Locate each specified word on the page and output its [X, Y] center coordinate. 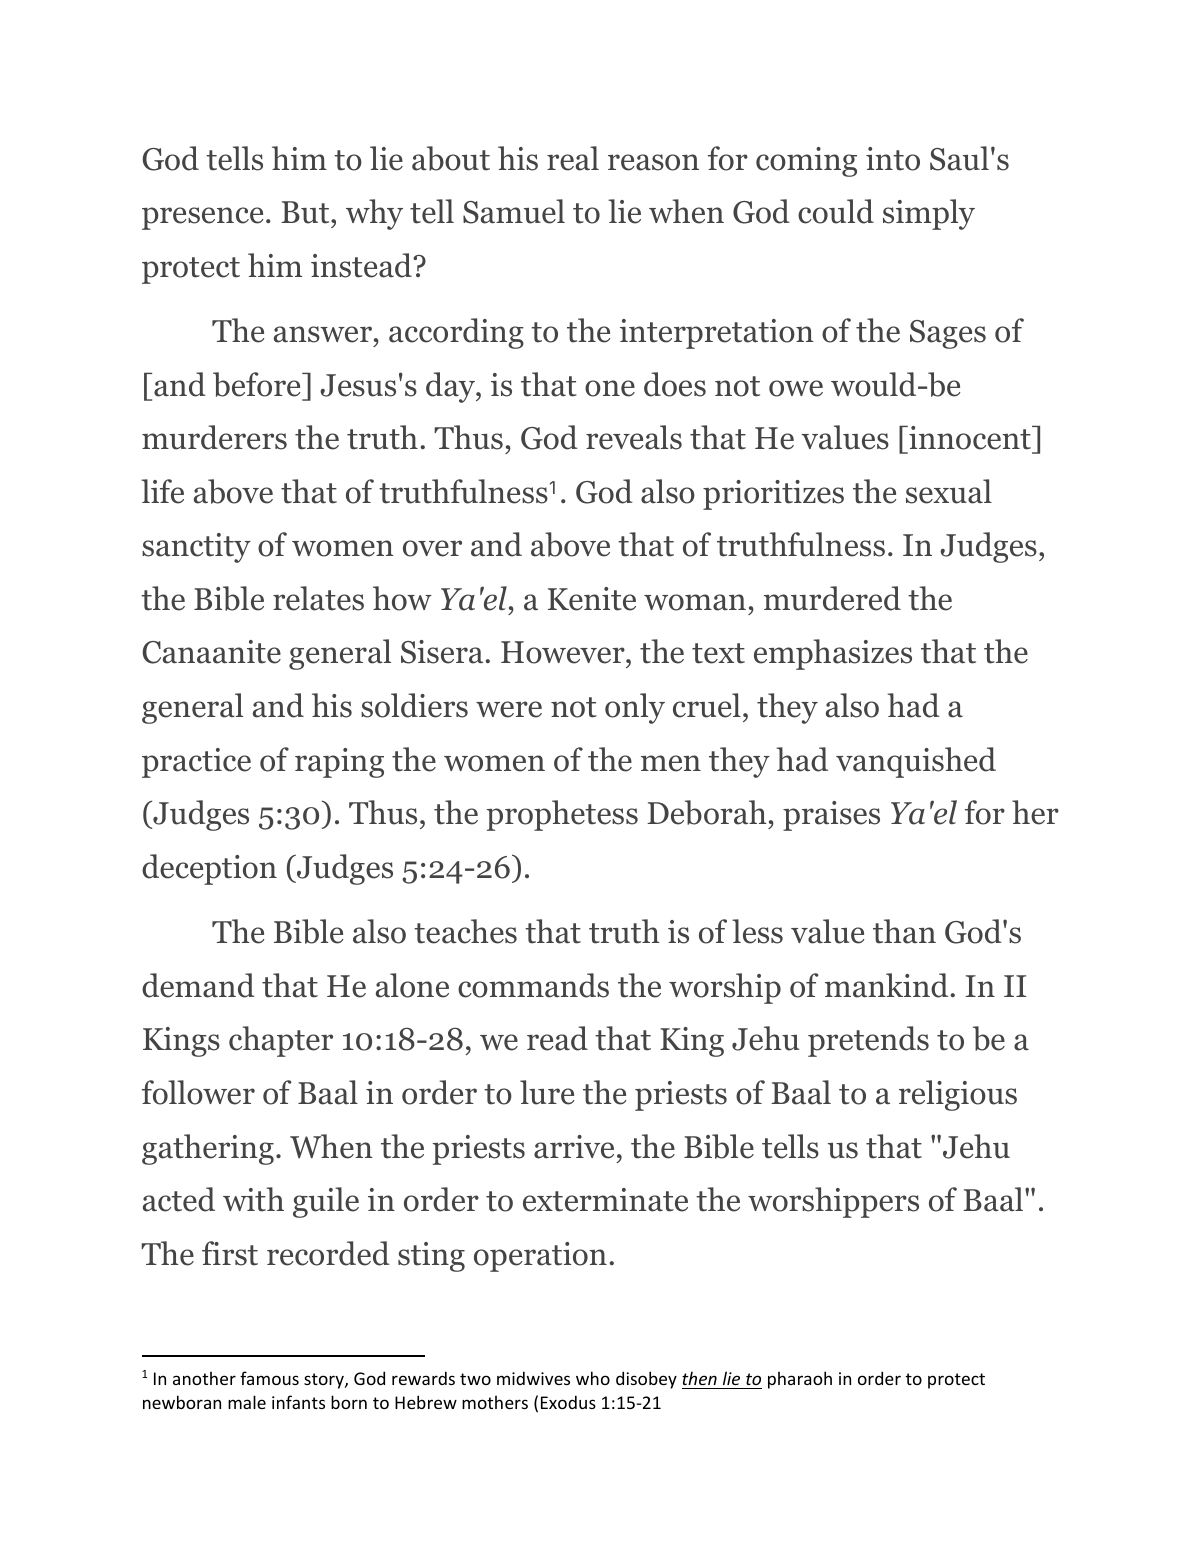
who [593, 1378]
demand [198, 985]
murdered [832, 598]
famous [269, 1378]
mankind [888, 985]
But [306, 212]
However [564, 652]
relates [318, 598]
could [836, 211]
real [573, 158]
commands [533, 985]
